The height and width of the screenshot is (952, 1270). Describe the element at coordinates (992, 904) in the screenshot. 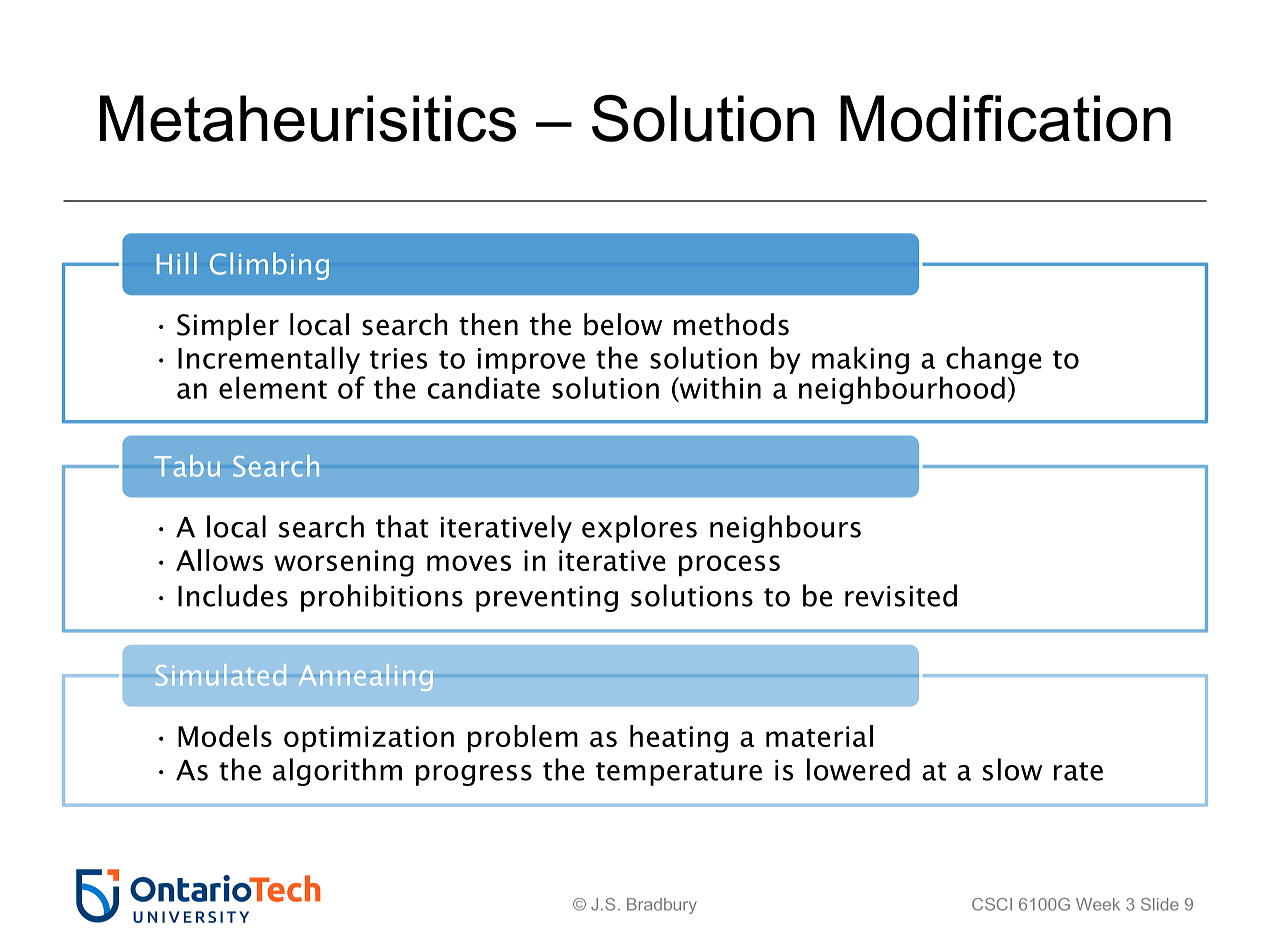

I see `CSCI` at that location.
